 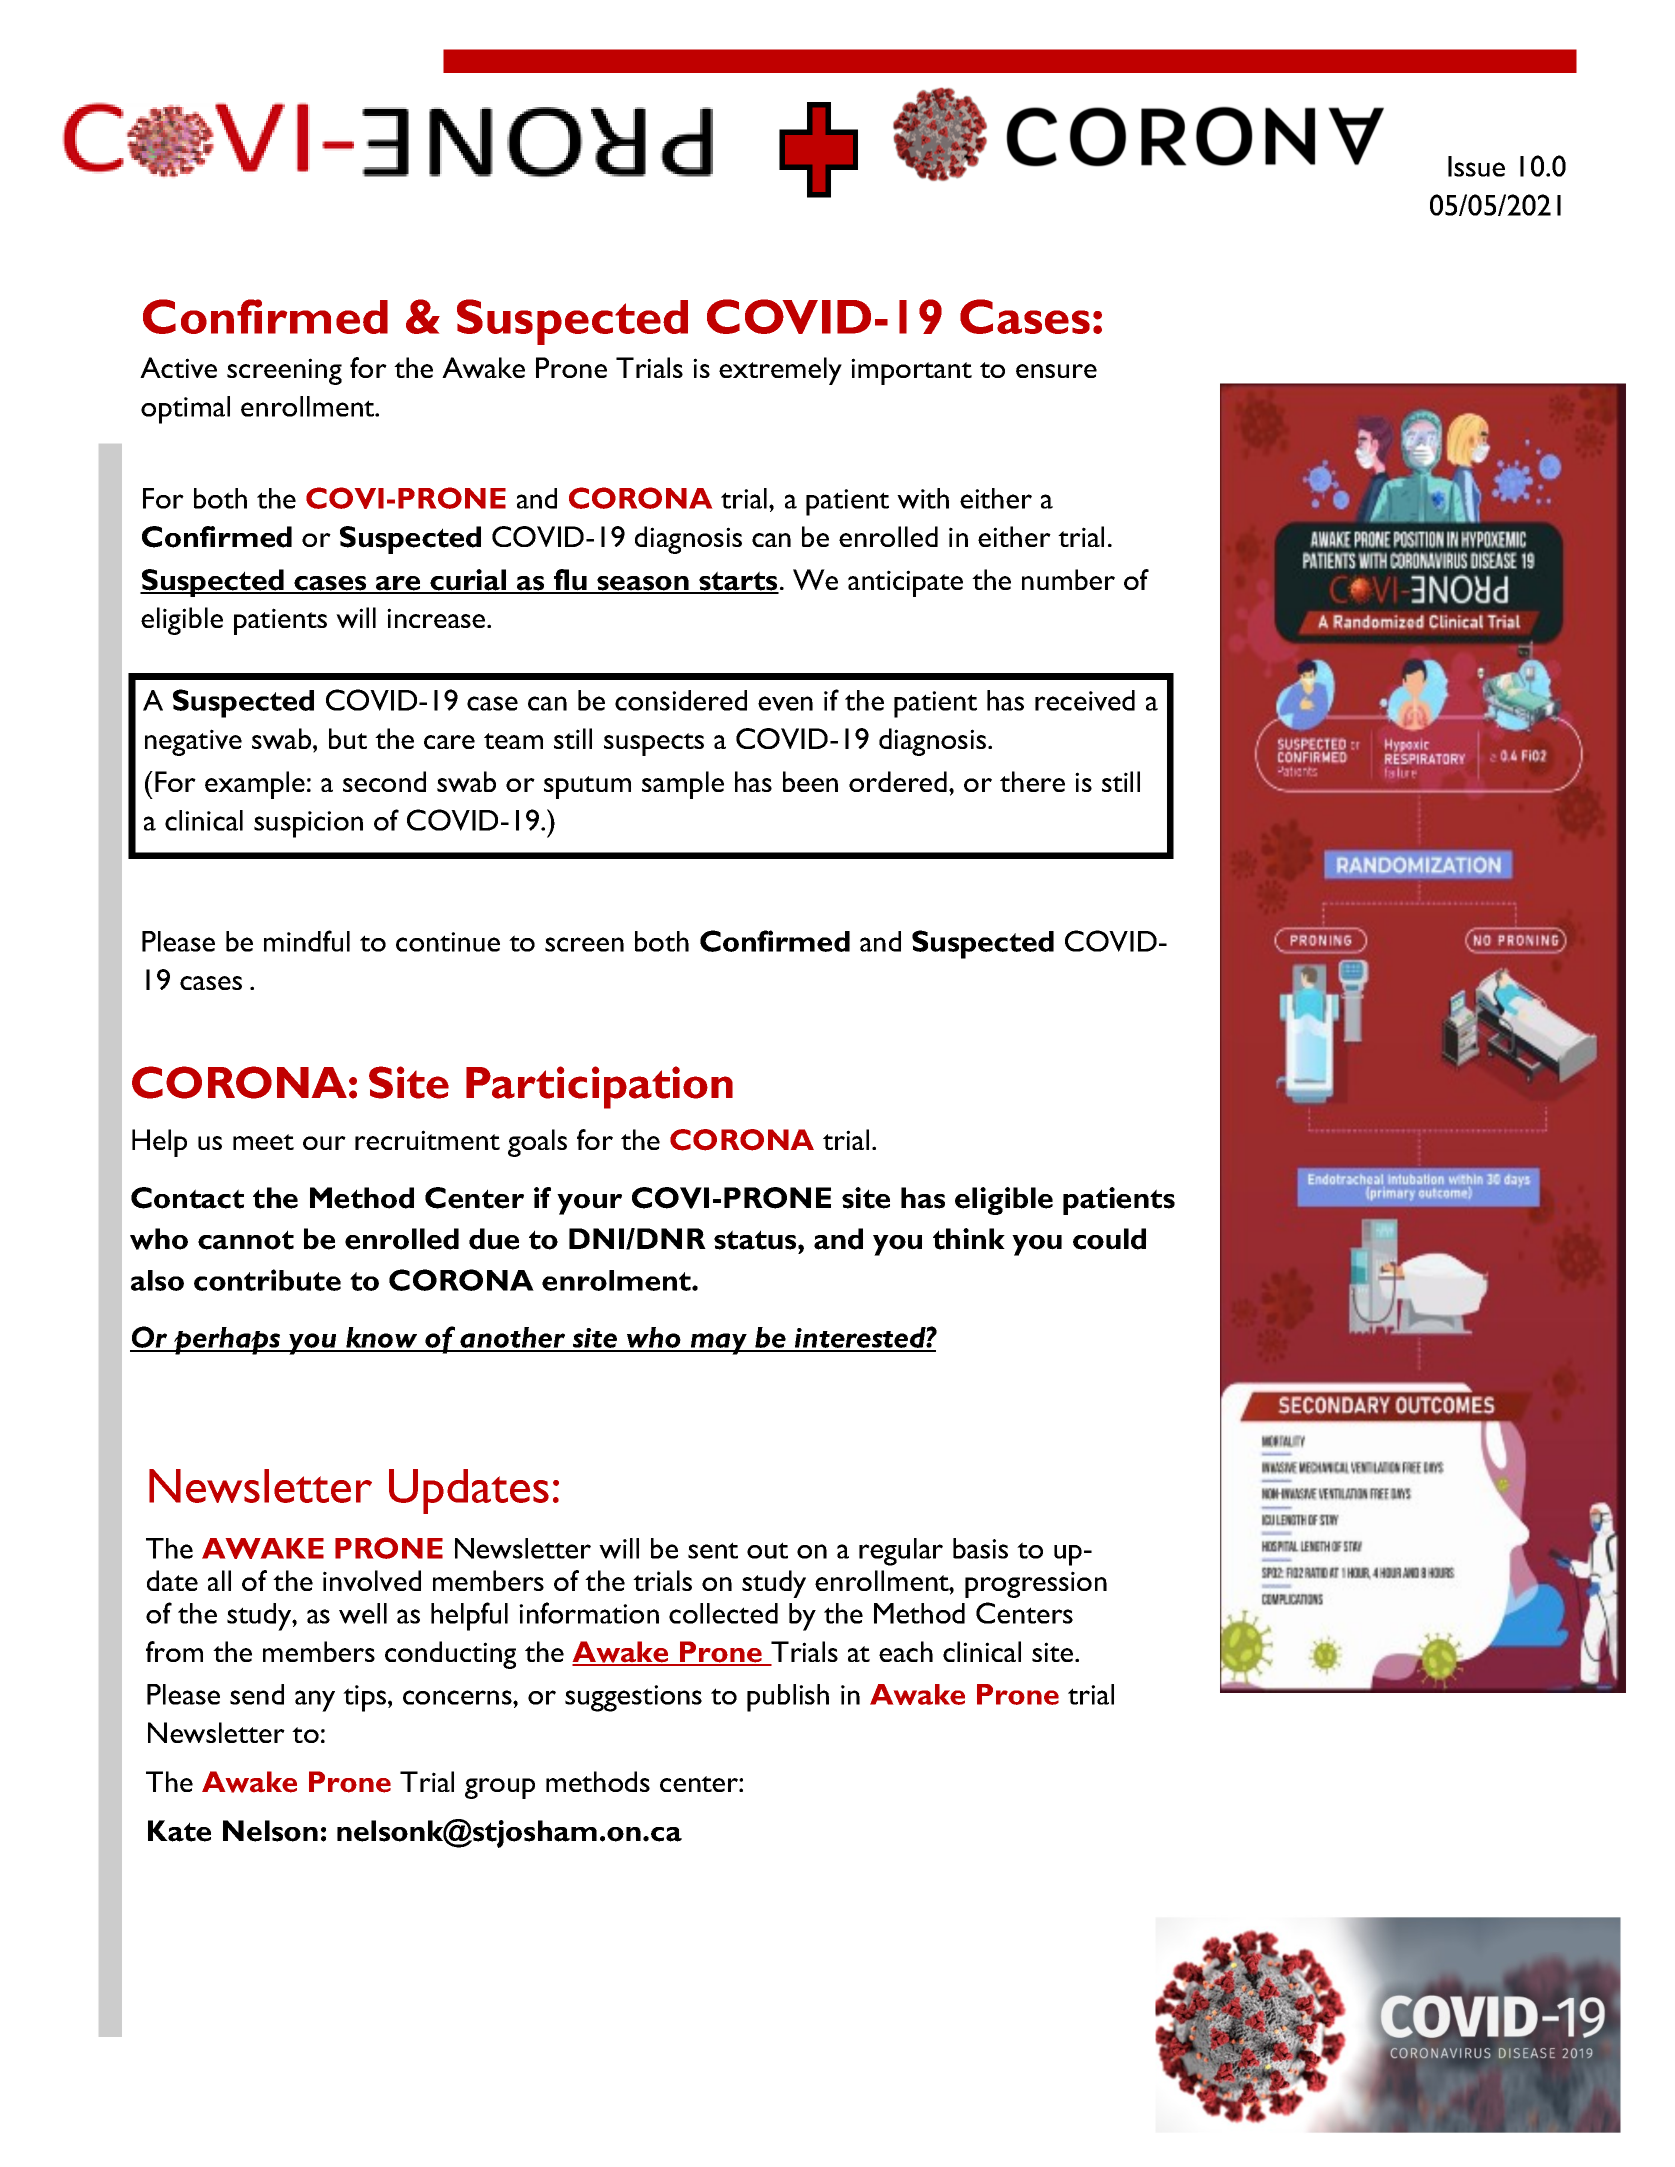 I want to click on Issue, so click(x=1476, y=166).
